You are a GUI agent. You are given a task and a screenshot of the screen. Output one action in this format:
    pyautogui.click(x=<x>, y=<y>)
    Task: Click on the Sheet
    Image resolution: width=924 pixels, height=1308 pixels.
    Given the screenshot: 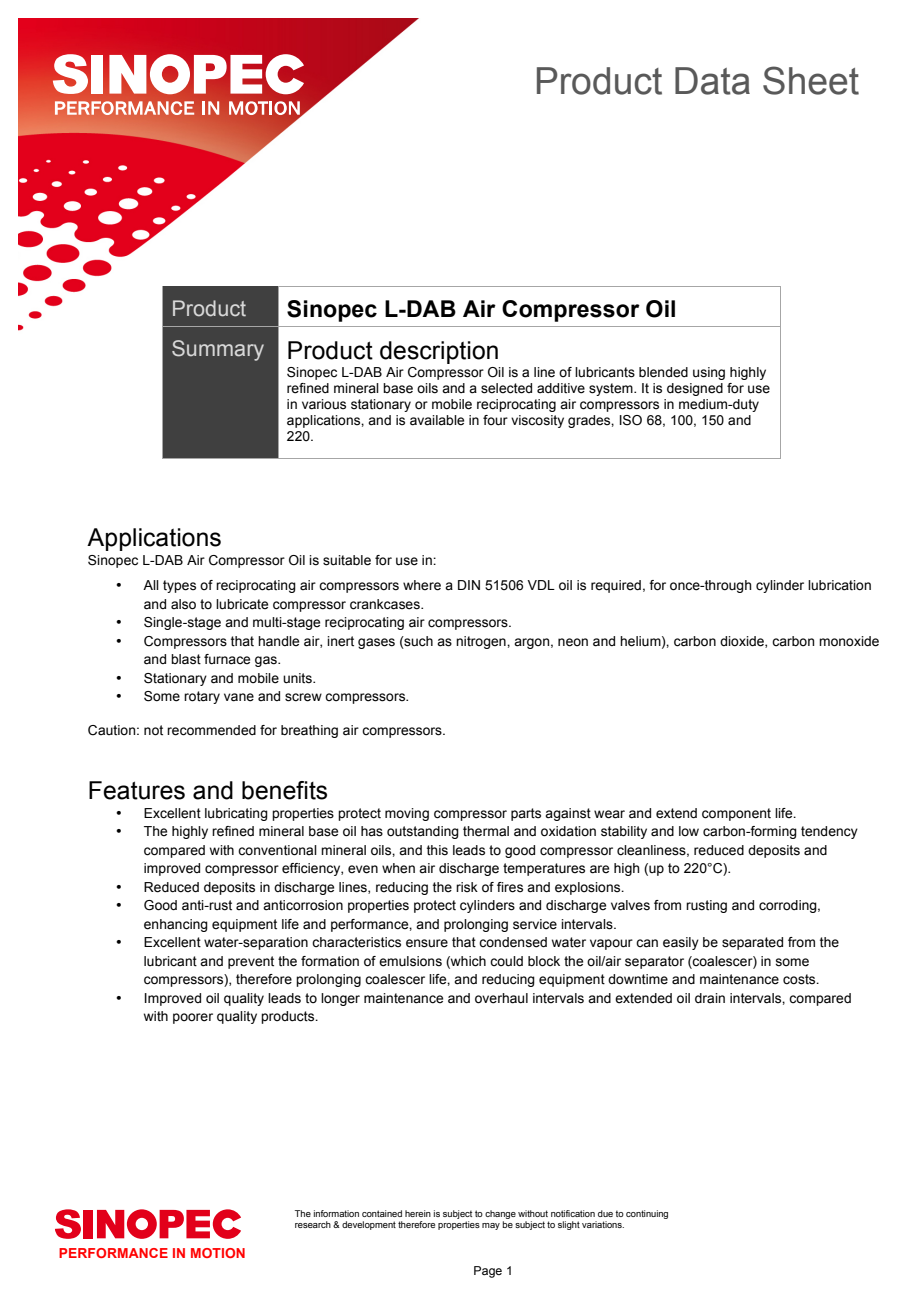 What is the action you would take?
    pyautogui.click(x=811, y=80)
